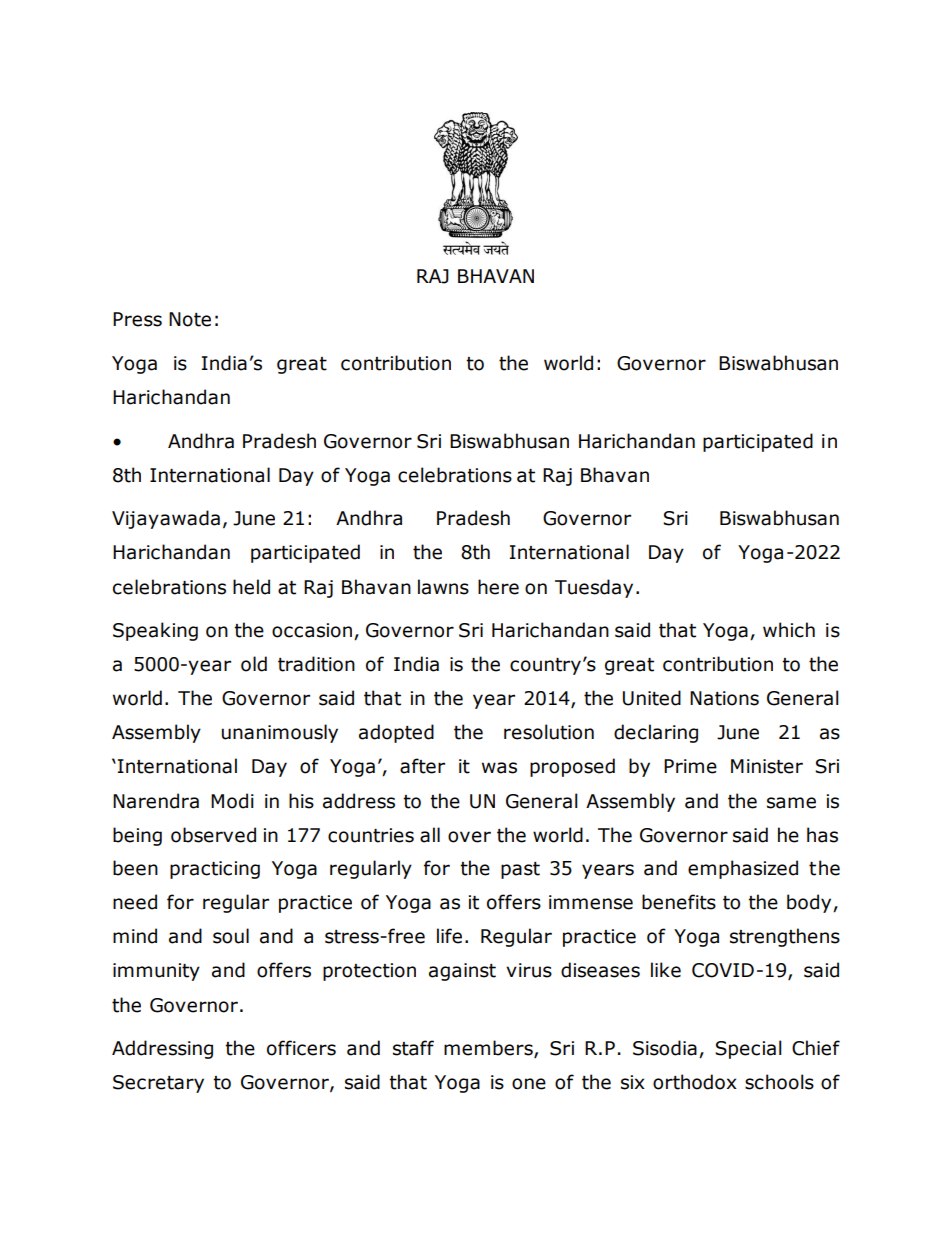 This document has height=1233, width=952. What do you see at coordinates (137, 319) in the document?
I see `Press` at bounding box center [137, 319].
